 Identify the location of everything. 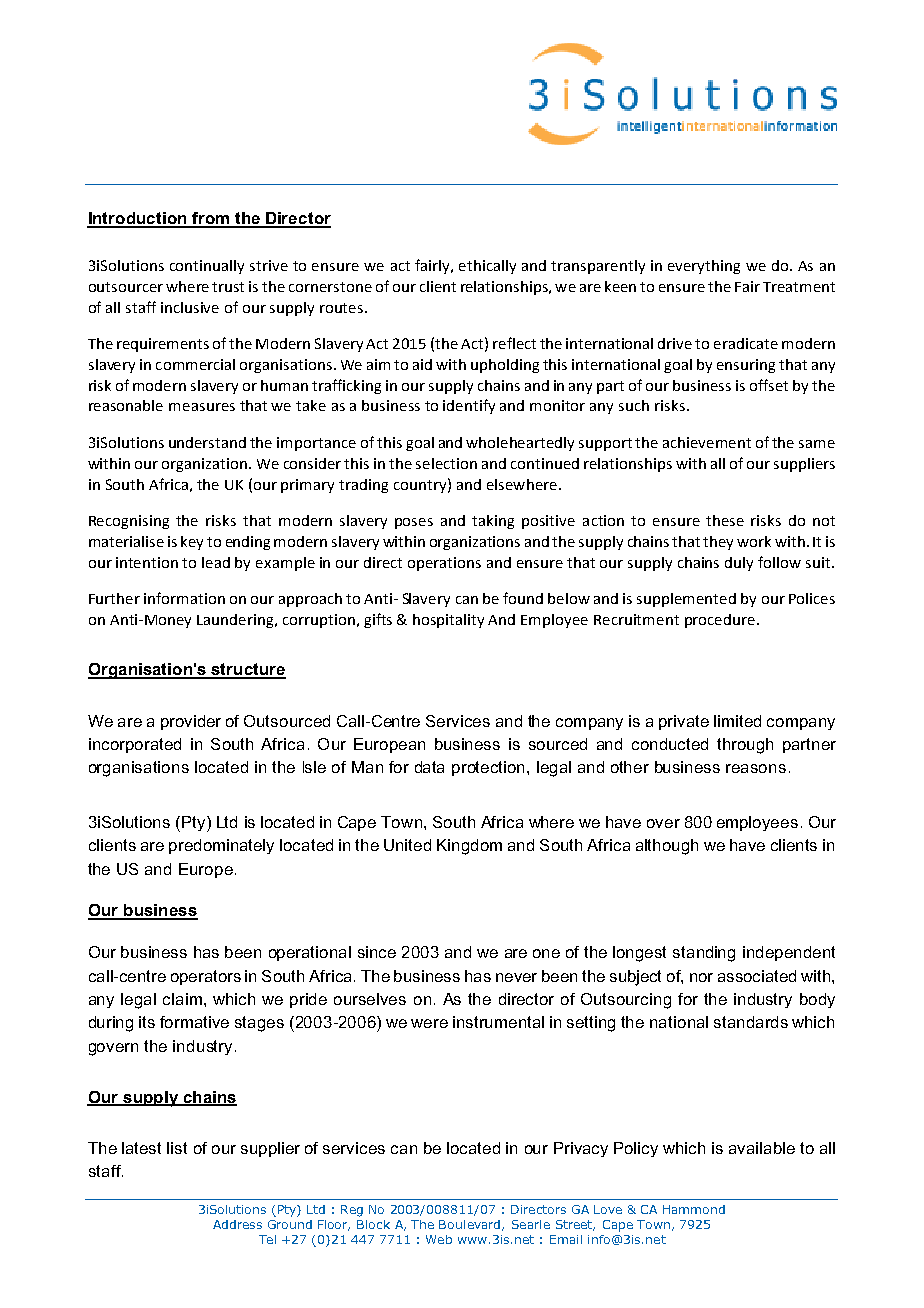
(704, 267).
